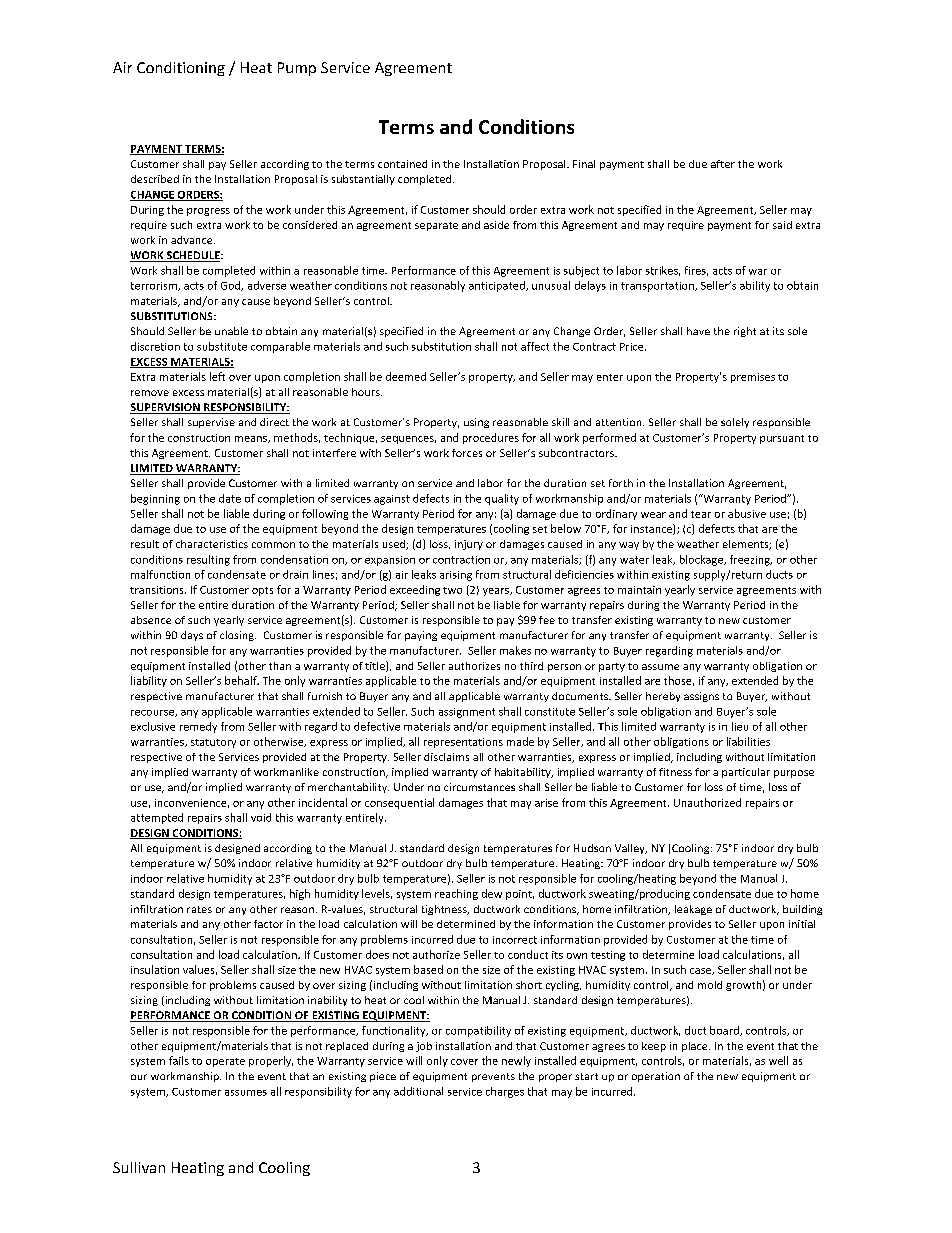 The width and height of the screenshot is (952, 1233). I want to click on Pump, so click(297, 69).
